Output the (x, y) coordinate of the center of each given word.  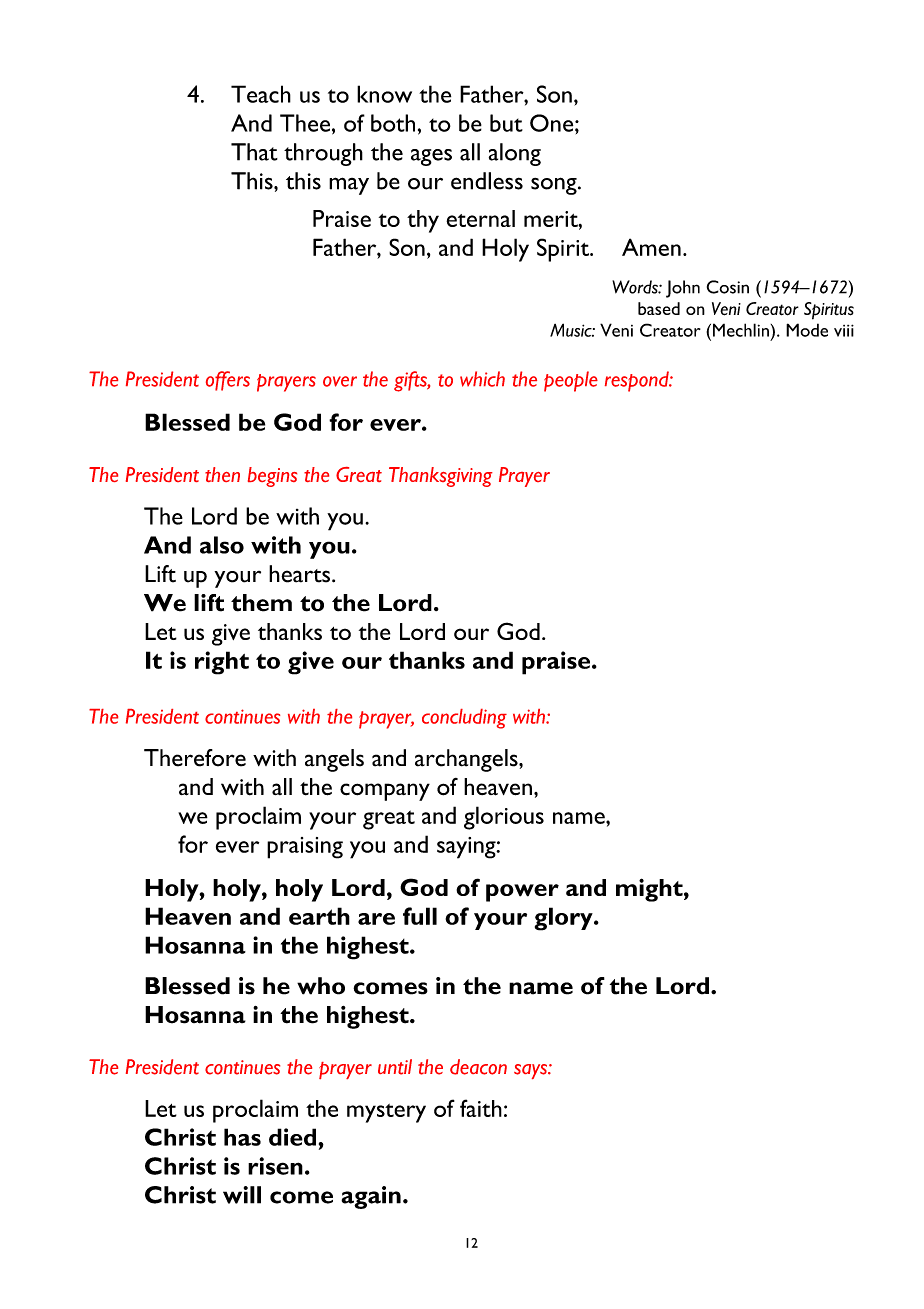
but (506, 123)
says (531, 1071)
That (254, 152)
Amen (651, 247)
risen (275, 1166)
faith (481, 1108)
